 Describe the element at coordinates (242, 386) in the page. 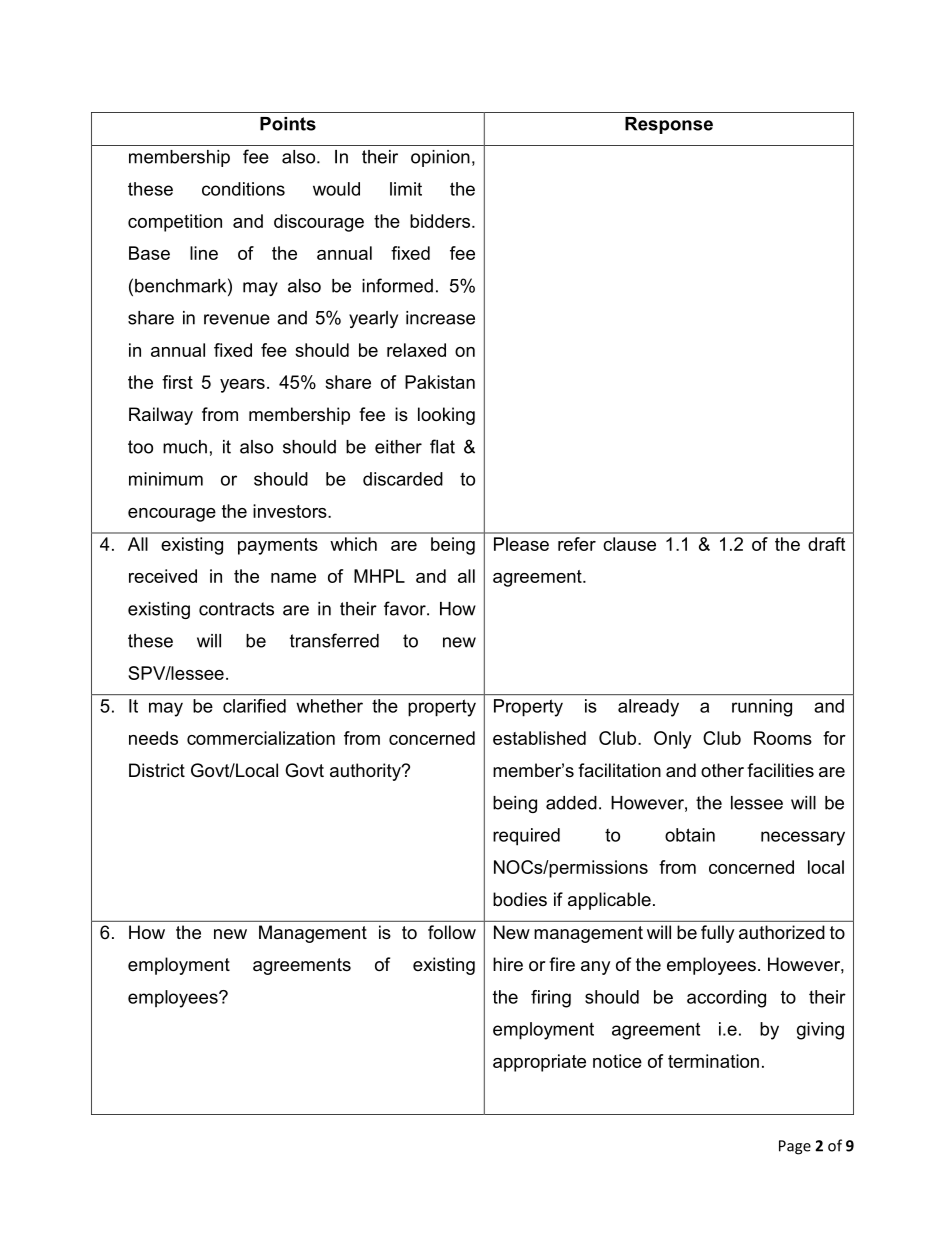

I see `years` at that location.
